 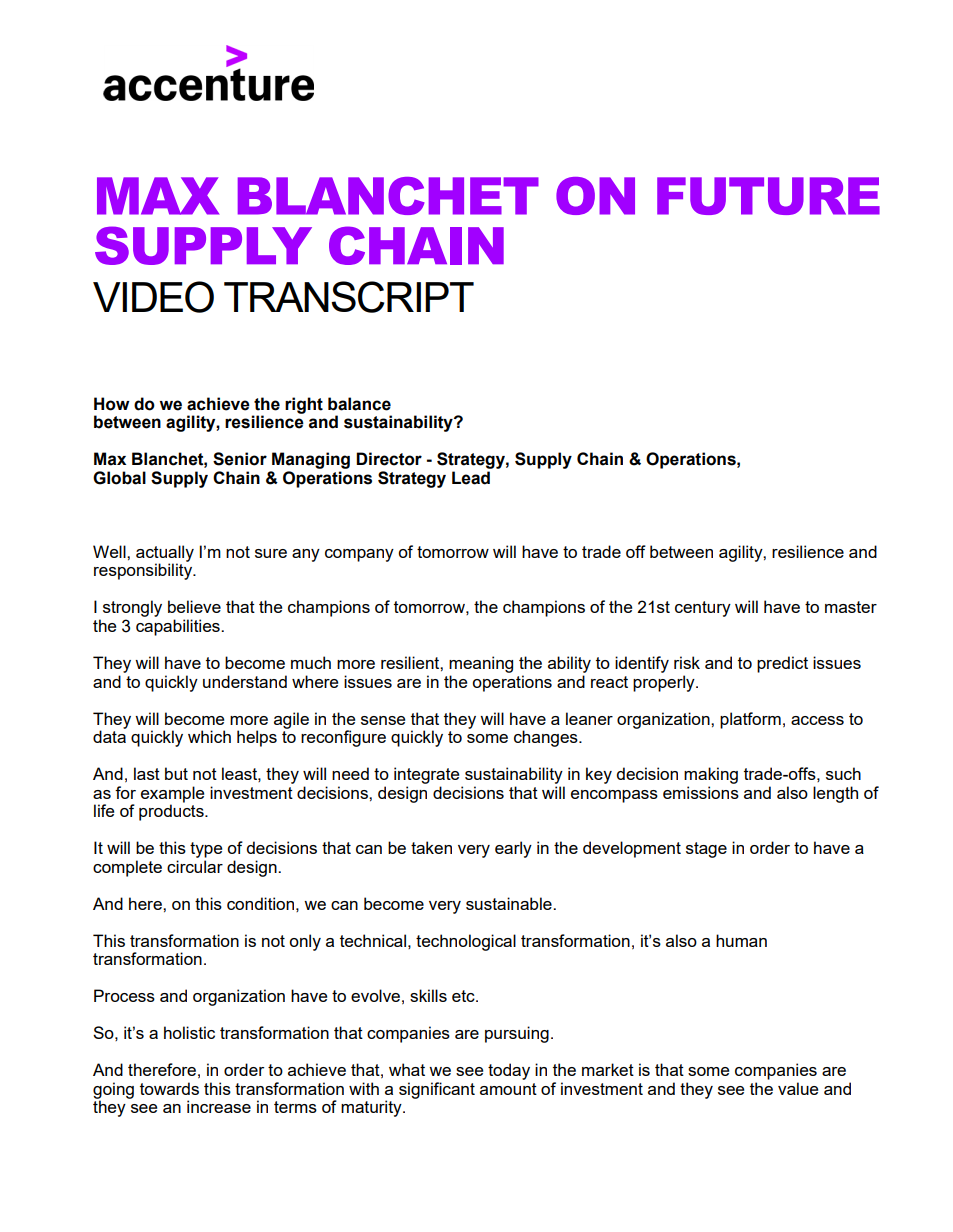 What do you see at coordinates (703, 609) in the screenshot?
I see `century` at bounding box center [703, 609].
